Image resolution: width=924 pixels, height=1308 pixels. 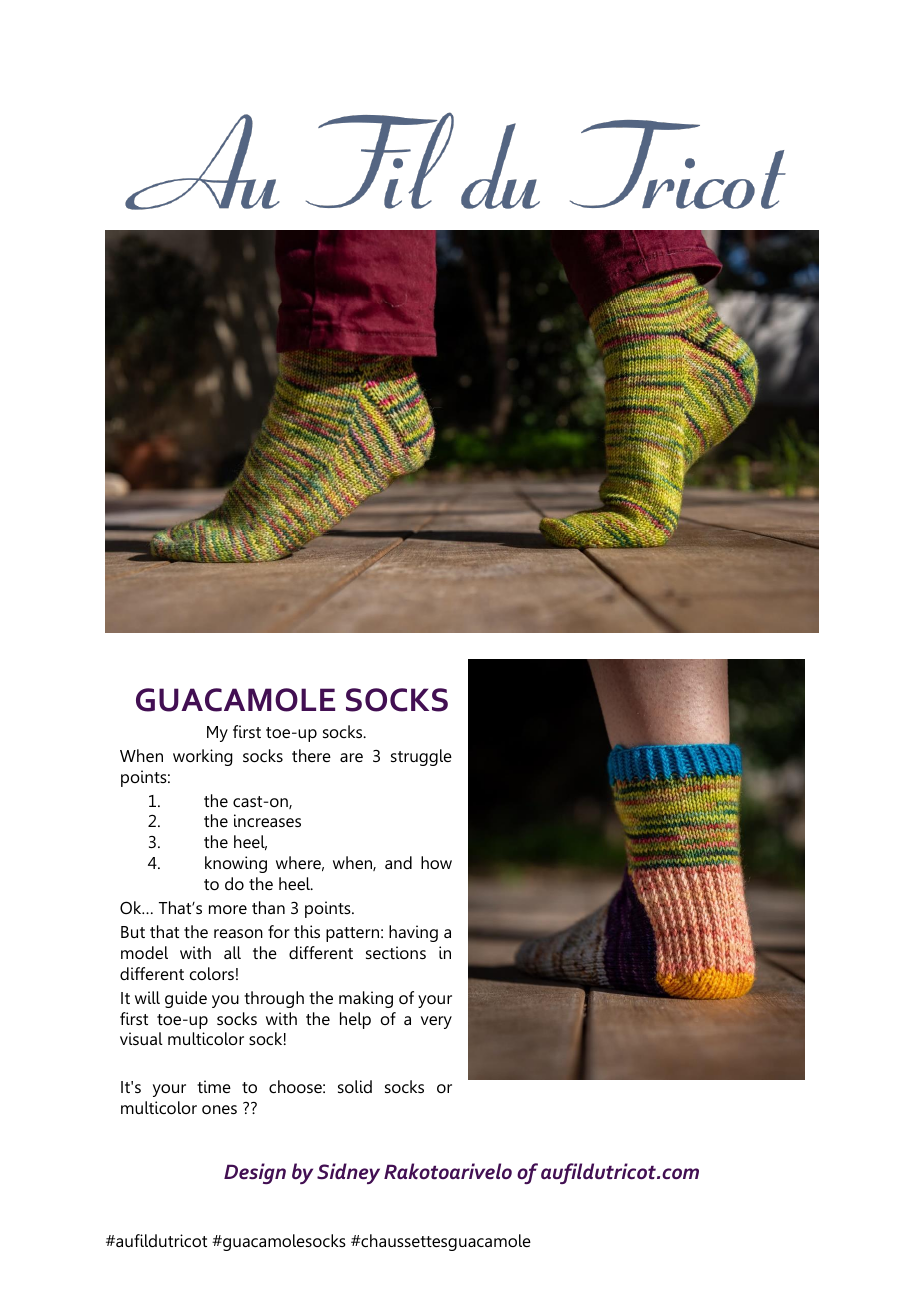 I want to click on visual, so click(x=141, y=1038).
